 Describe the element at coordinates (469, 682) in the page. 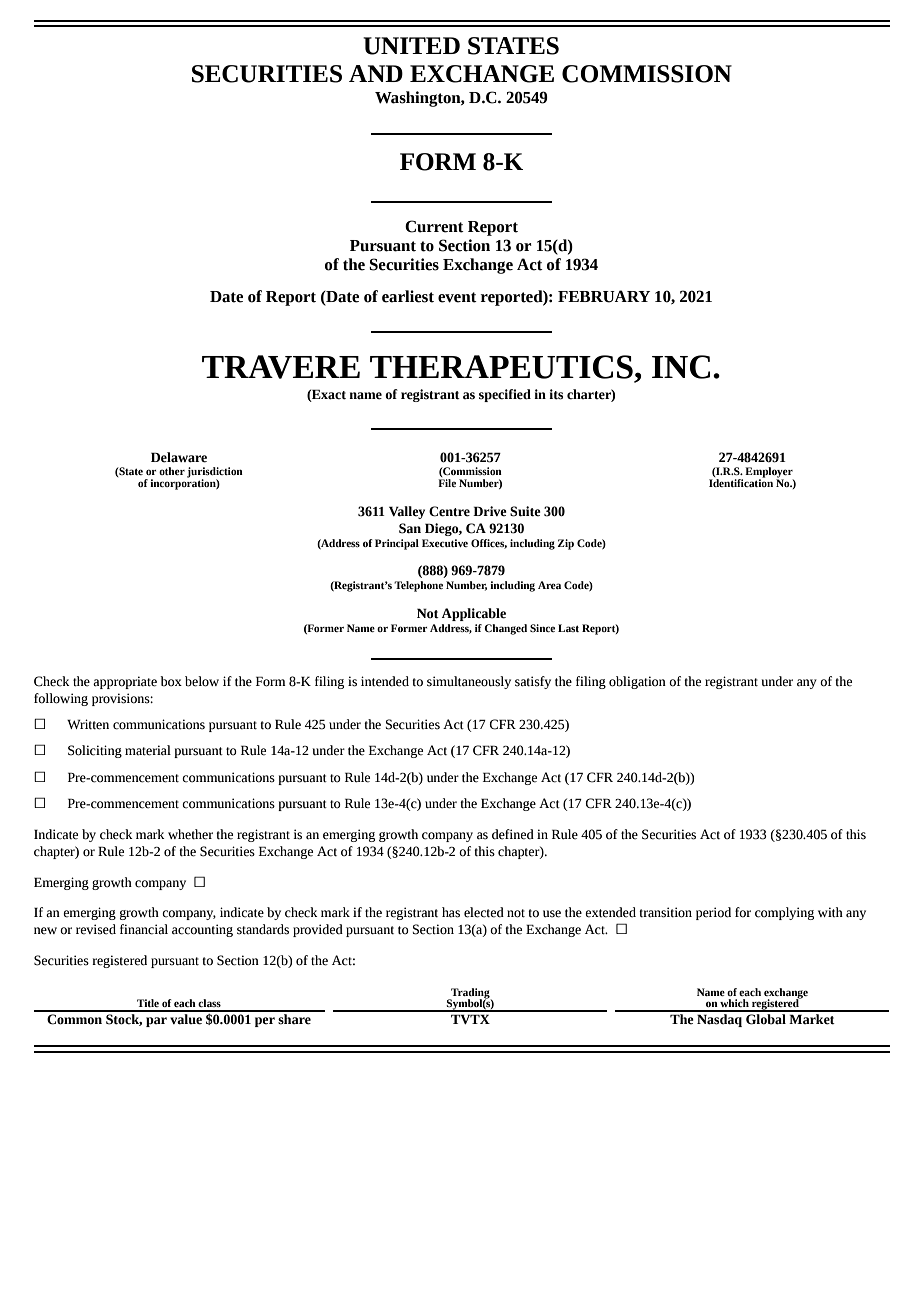

I see `simultaneously` at that location.
